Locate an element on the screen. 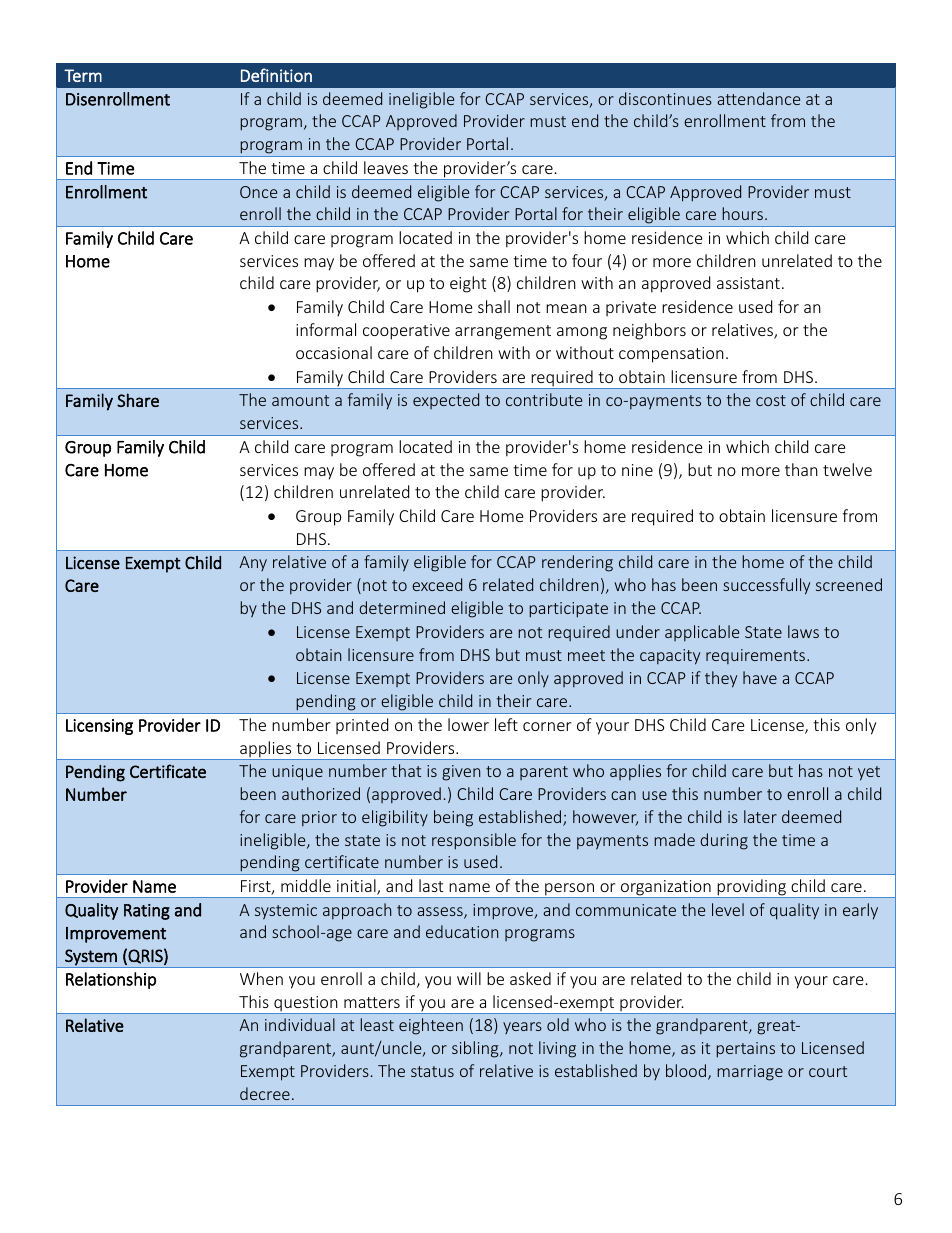 The width and height of the screenshot is (952, 1233). leaves is located at coordinates (386, 167).
